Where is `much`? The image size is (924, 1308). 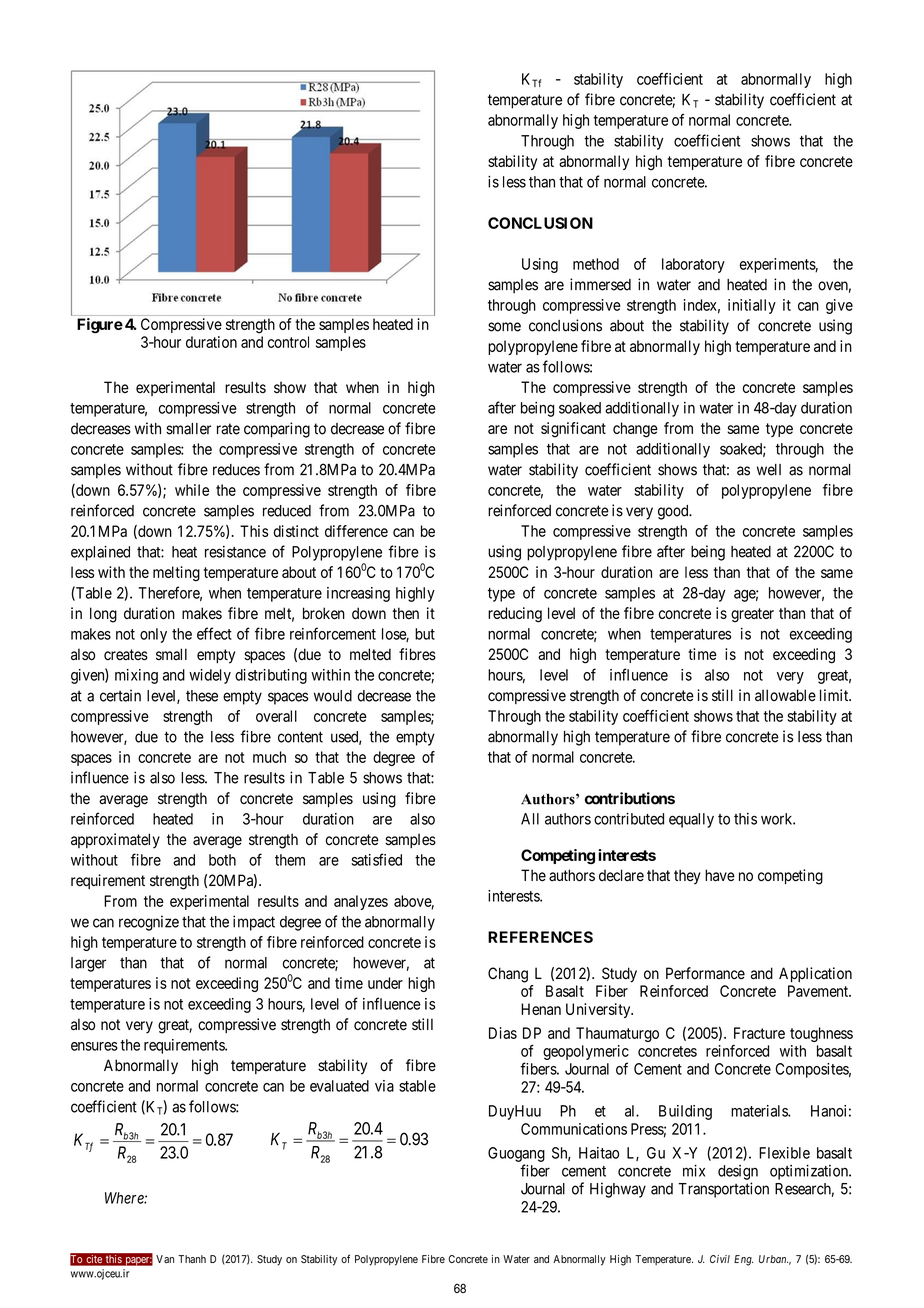 much is located at coordinates (269, 757).
